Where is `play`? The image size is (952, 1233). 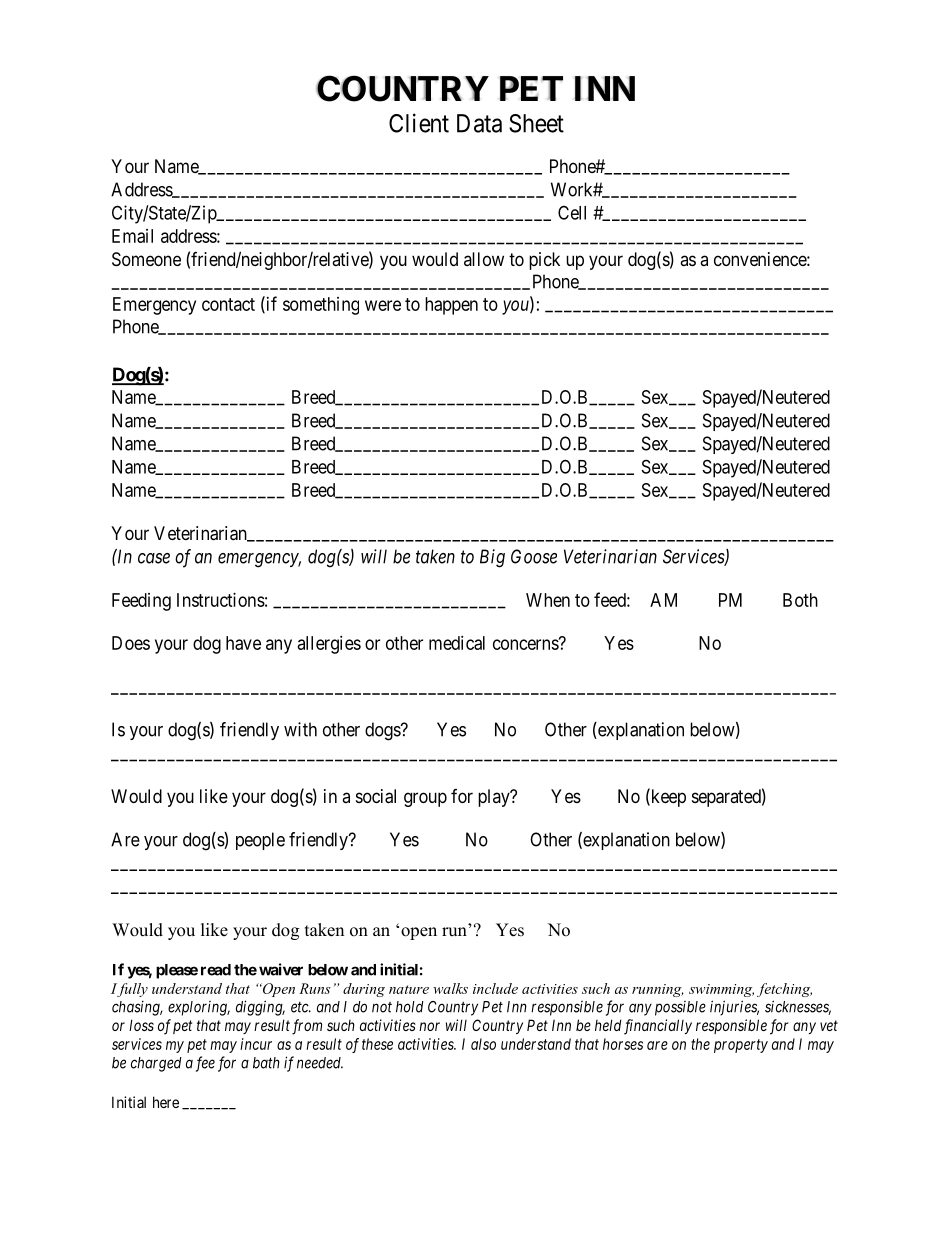 play is located at coordinates (495, 798).
